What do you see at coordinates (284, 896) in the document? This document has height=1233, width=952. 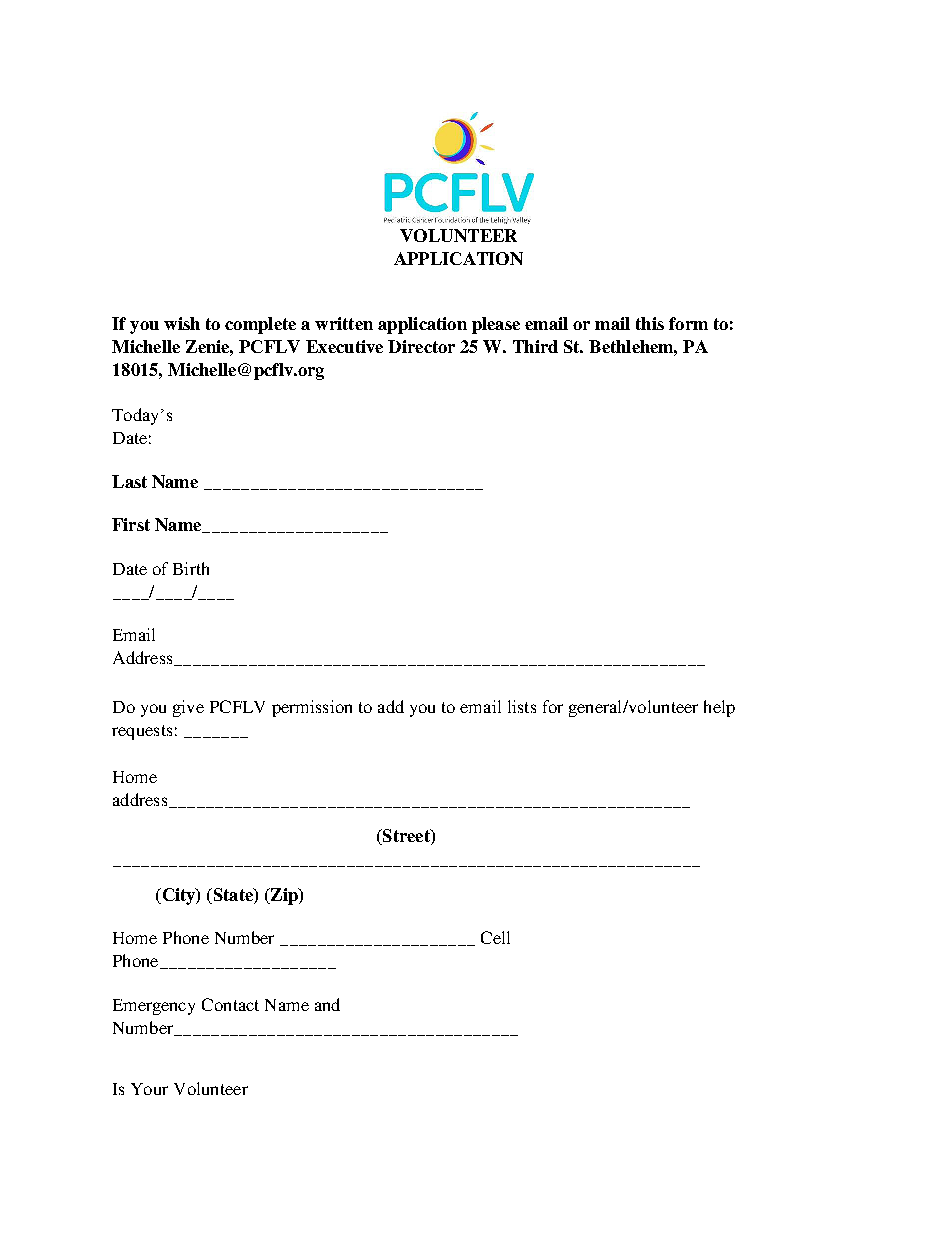 I see `Zip` at bounding box center [284, 896].
